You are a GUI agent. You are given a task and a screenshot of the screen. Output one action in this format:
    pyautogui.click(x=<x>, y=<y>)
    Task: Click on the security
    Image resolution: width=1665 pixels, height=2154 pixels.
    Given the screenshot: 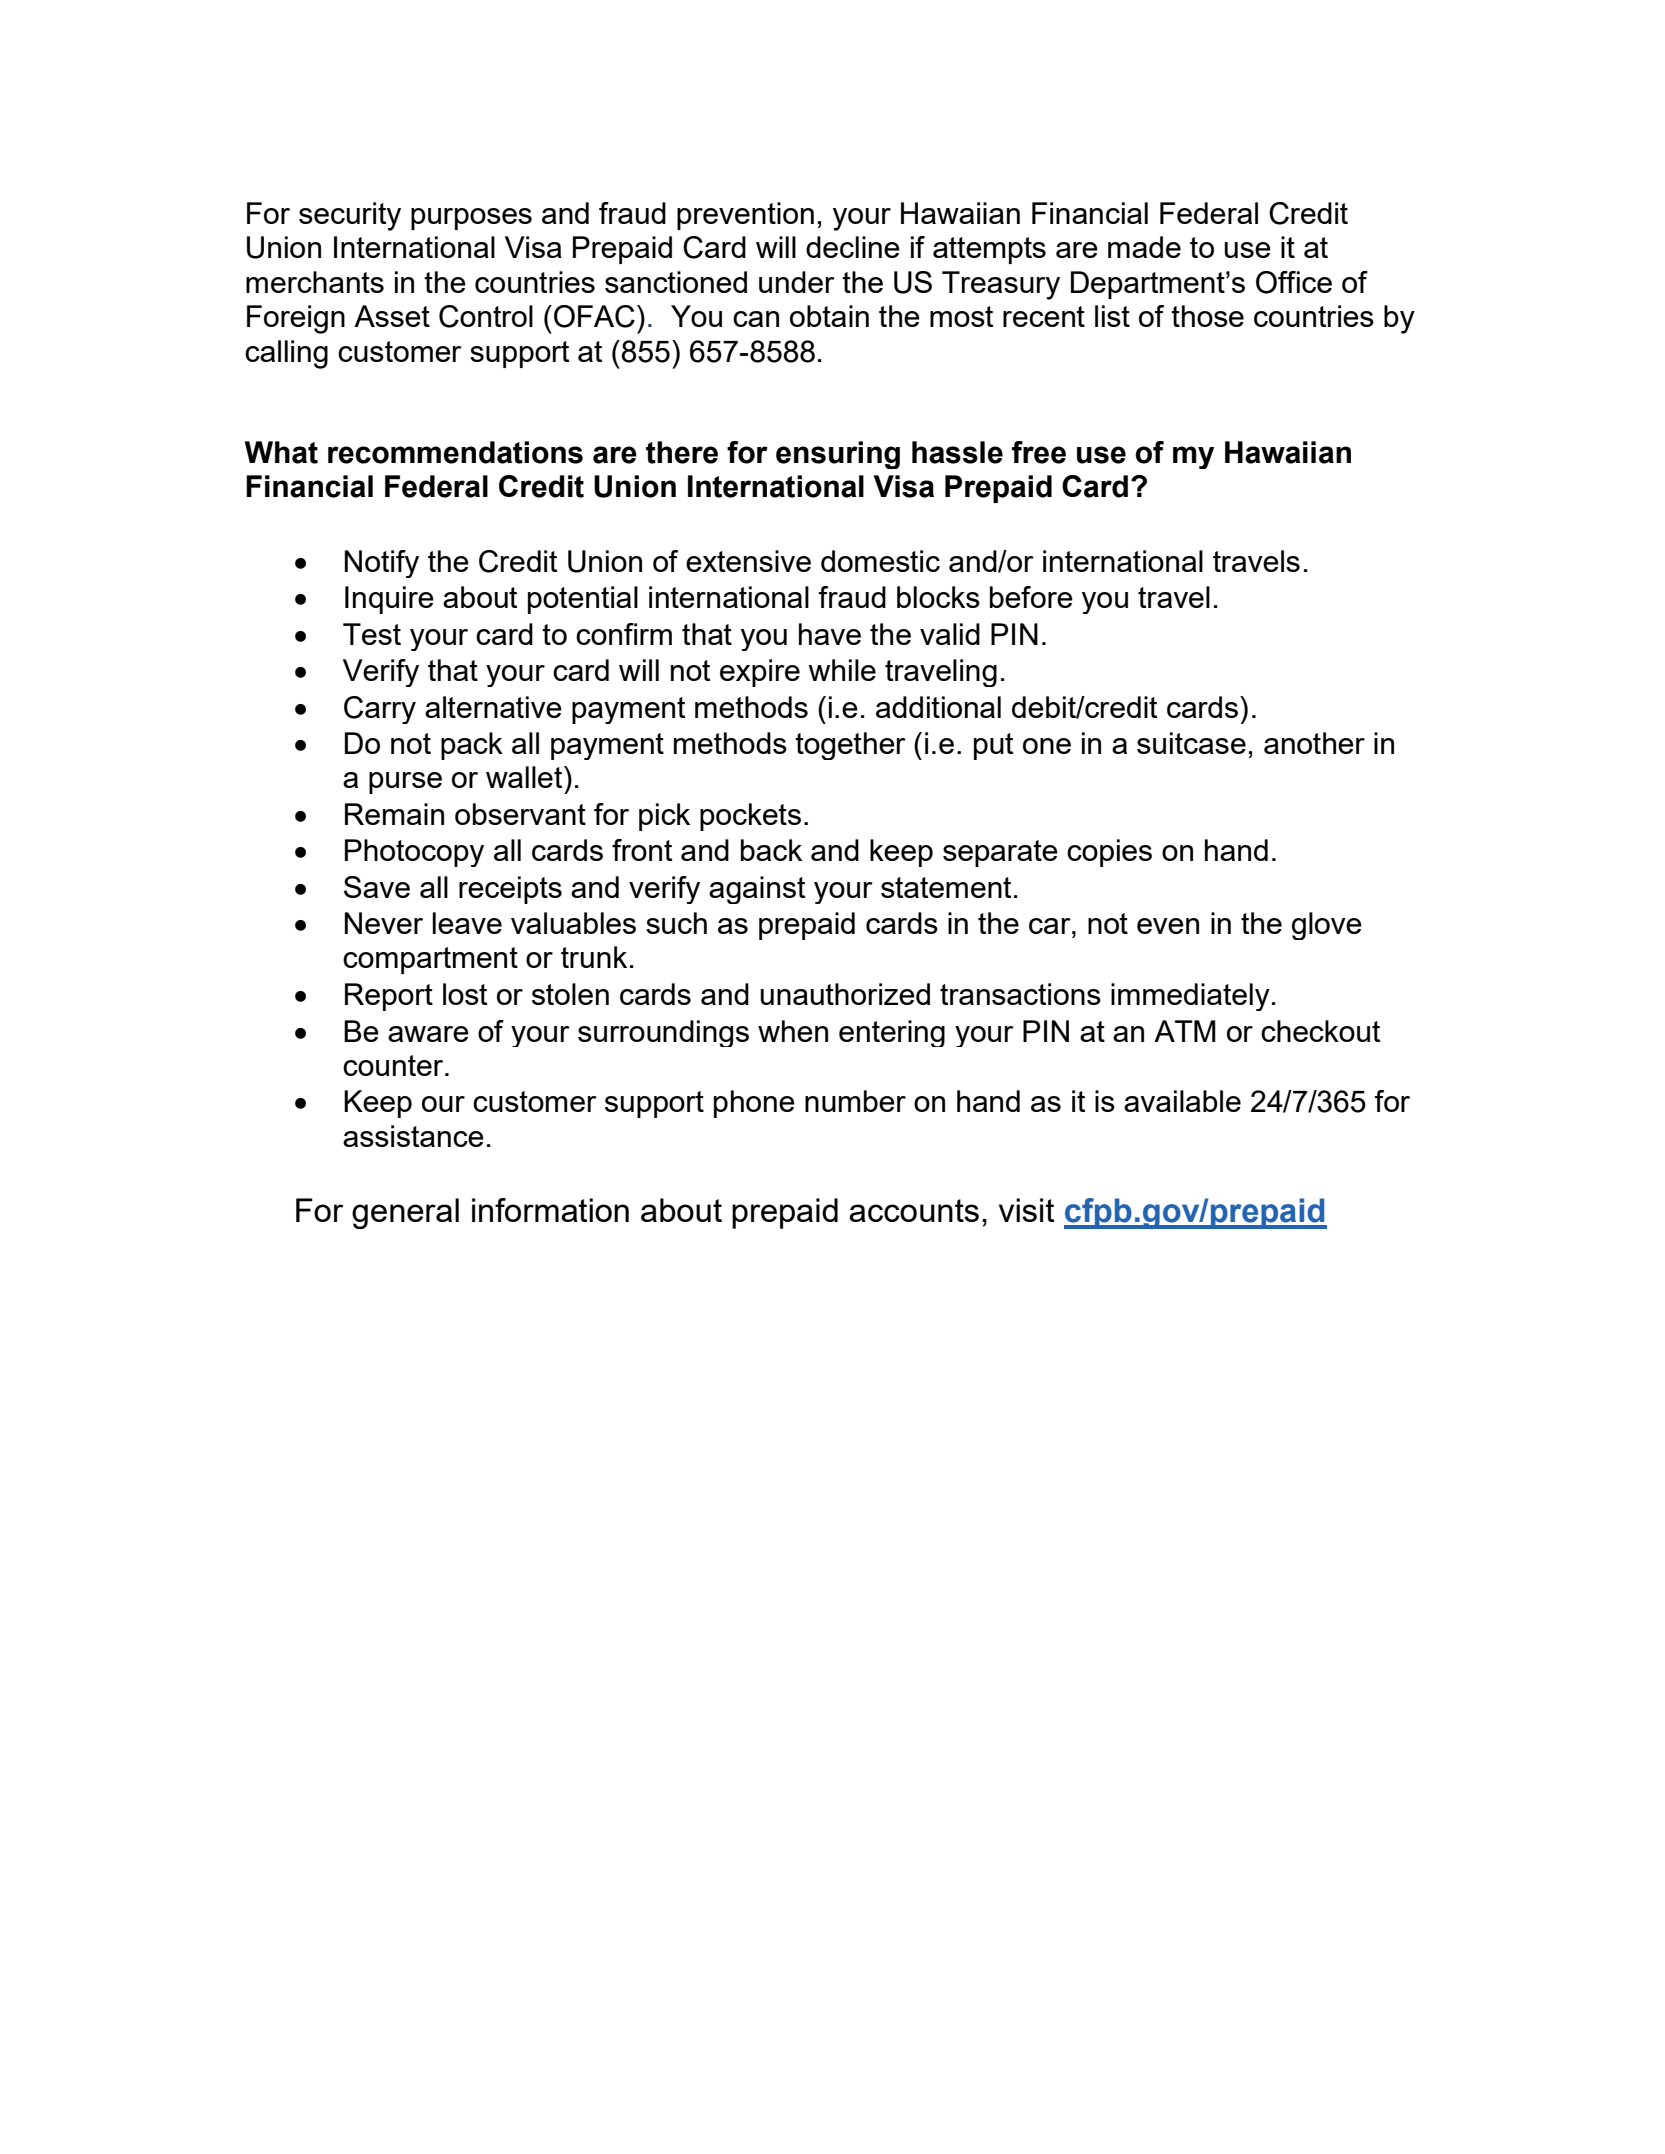 What is the action you would take?
    pyautogui.click(x=350, y=216)
